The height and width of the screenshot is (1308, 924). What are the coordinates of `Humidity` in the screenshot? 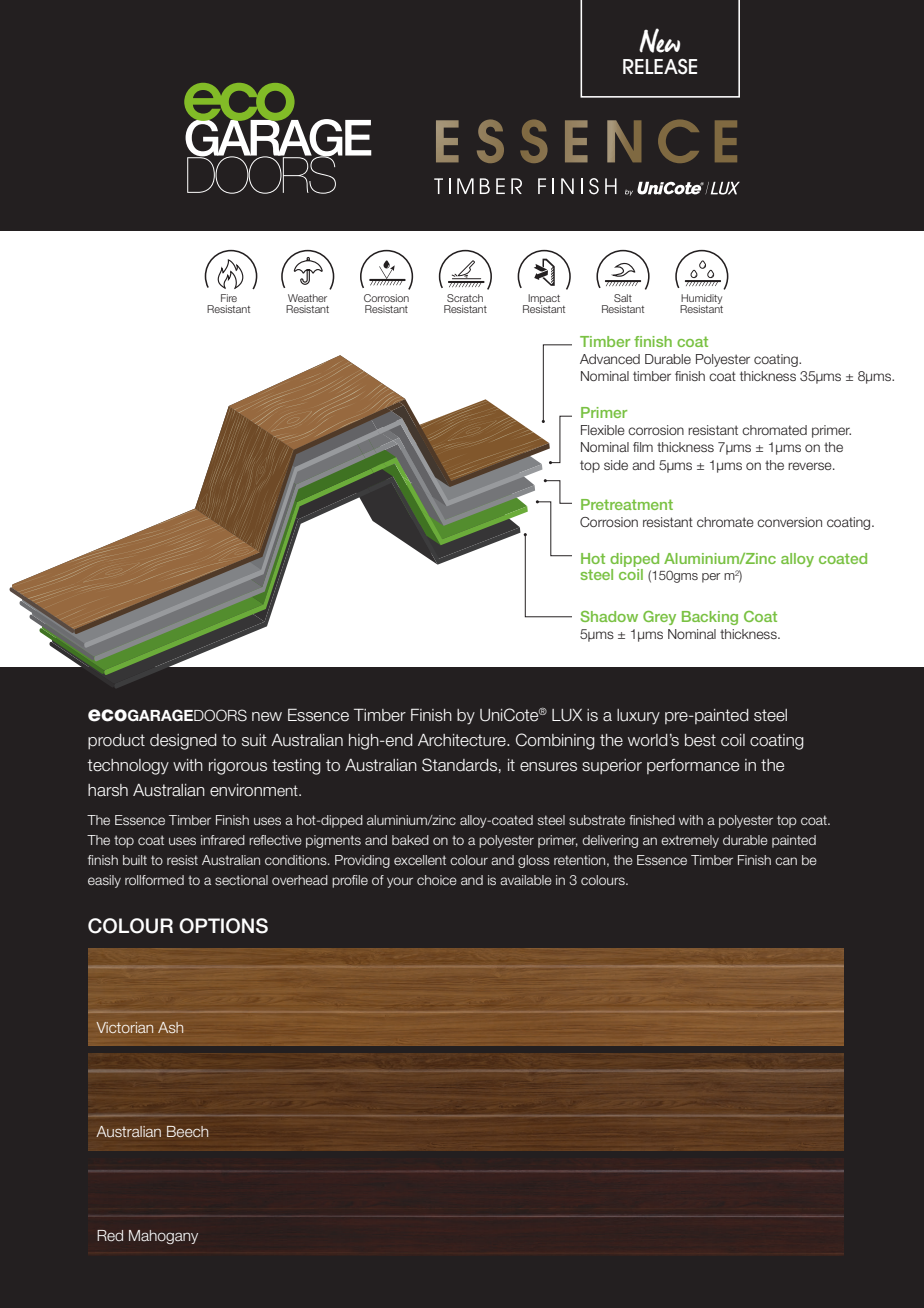 It's located at (701, 300).
